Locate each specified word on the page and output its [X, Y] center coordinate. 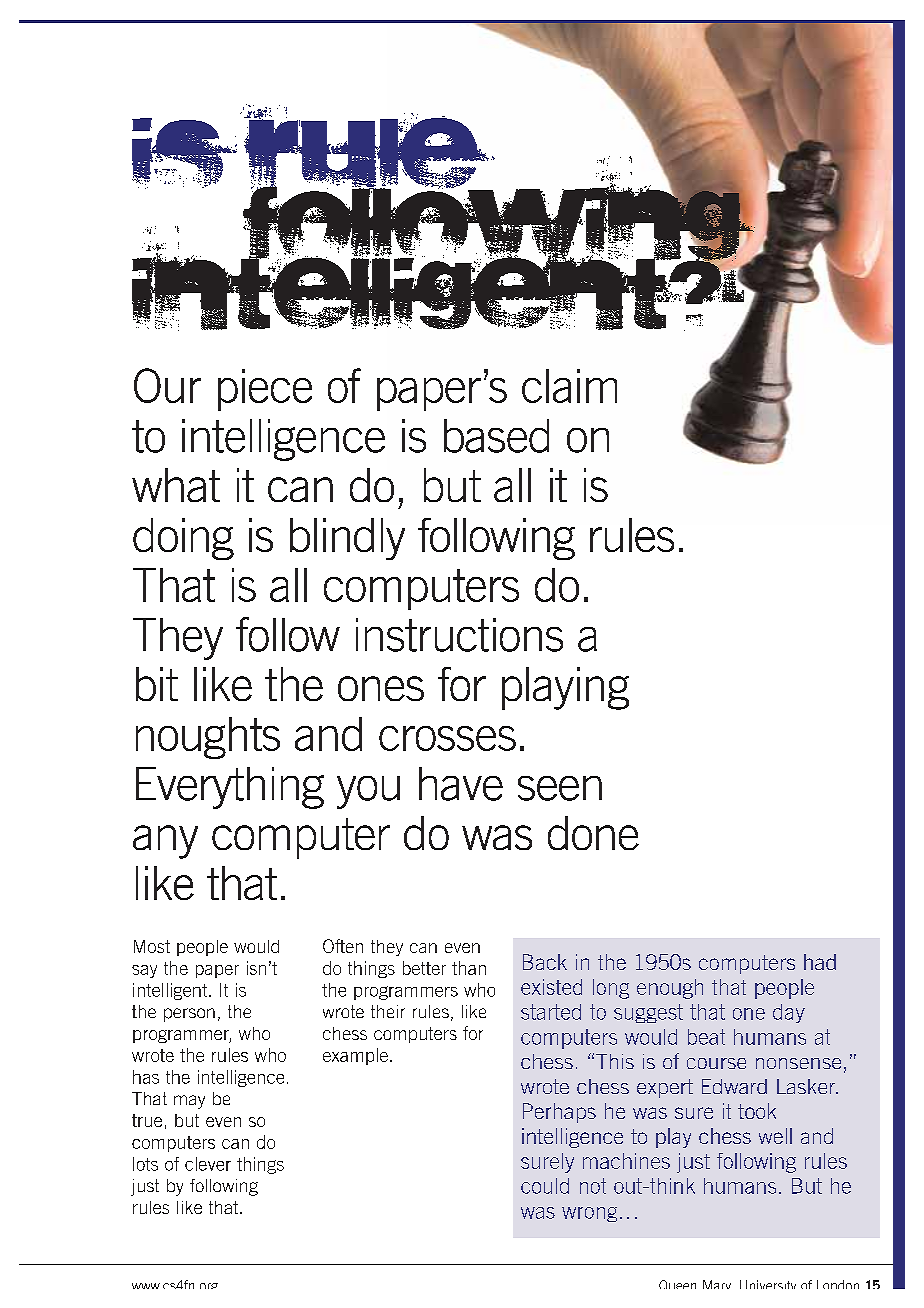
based [496, 436]
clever [208, 1164]
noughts [208, 738]
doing [183, 539]
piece [265, 390]
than [469, 968]
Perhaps [559, 1113]
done [593, 833]
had [820, 962]
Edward [734, 1086]
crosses [447, 738]
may [189, 1102]
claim [569, 386]
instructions [459, 635]
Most [152, 946]
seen [560, 788]
